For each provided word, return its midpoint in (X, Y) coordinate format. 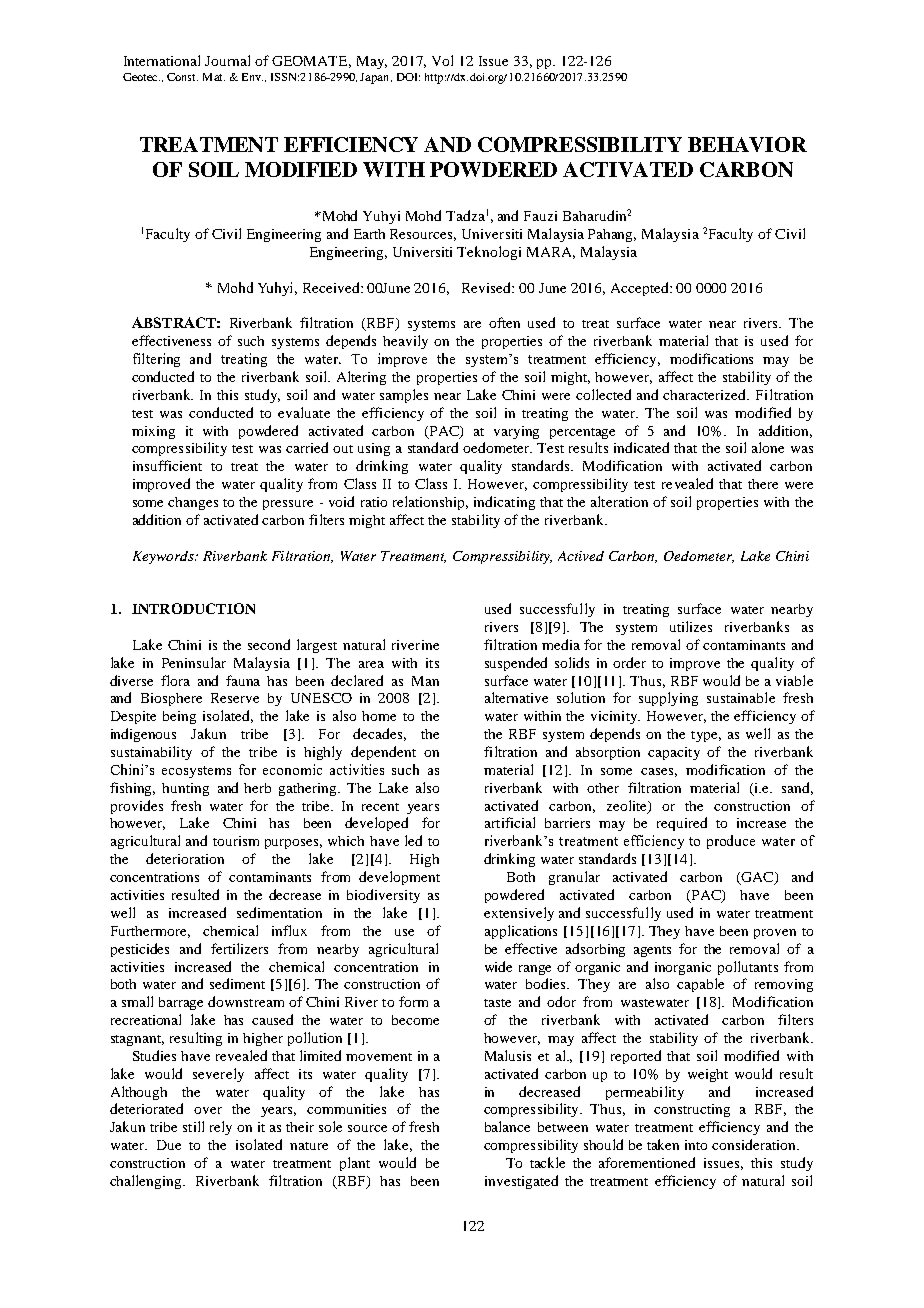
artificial (510, 822)
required (682, 824)
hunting (185, 789)
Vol (442, 60)
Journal (227, 60)
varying (516, 432)
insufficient (167, 465)
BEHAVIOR (747, 144)
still (193, 1126)
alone (768, 447)
